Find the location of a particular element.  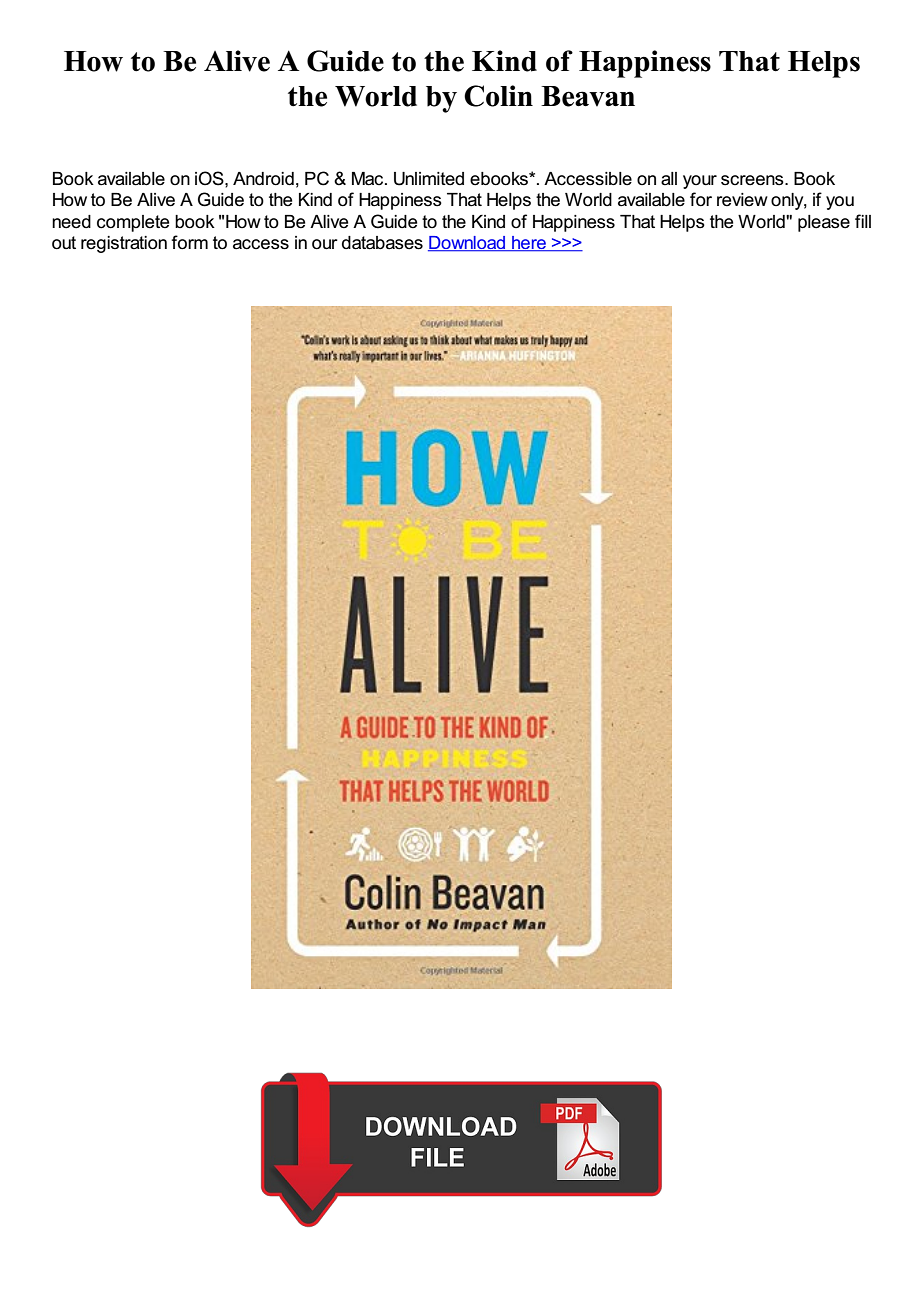

all is located at coordinates (669, 179).
